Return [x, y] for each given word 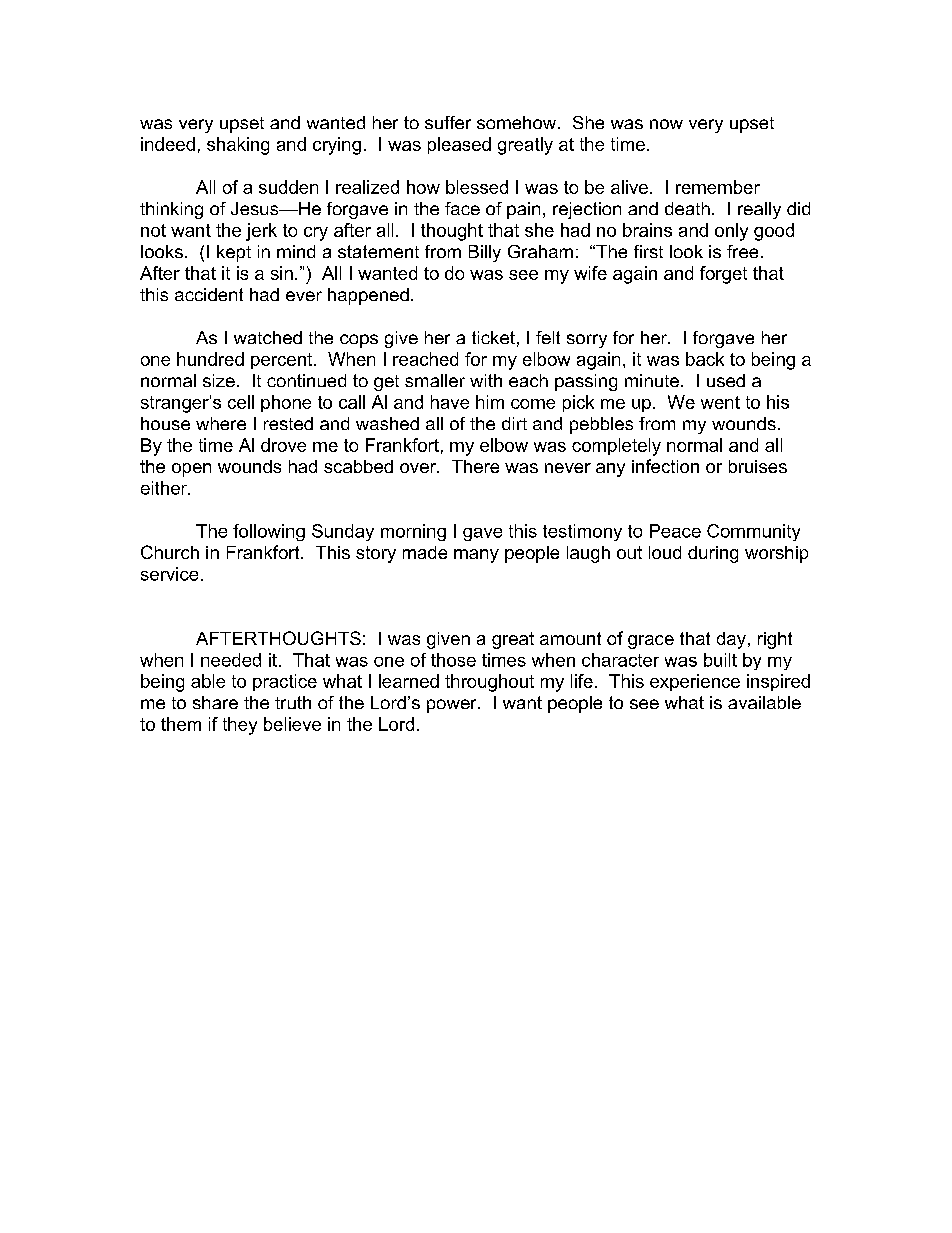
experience [695, 682]
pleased [459, 145]
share [215, 702]
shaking [238, 146]
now [666, 124]
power [453, 706]
